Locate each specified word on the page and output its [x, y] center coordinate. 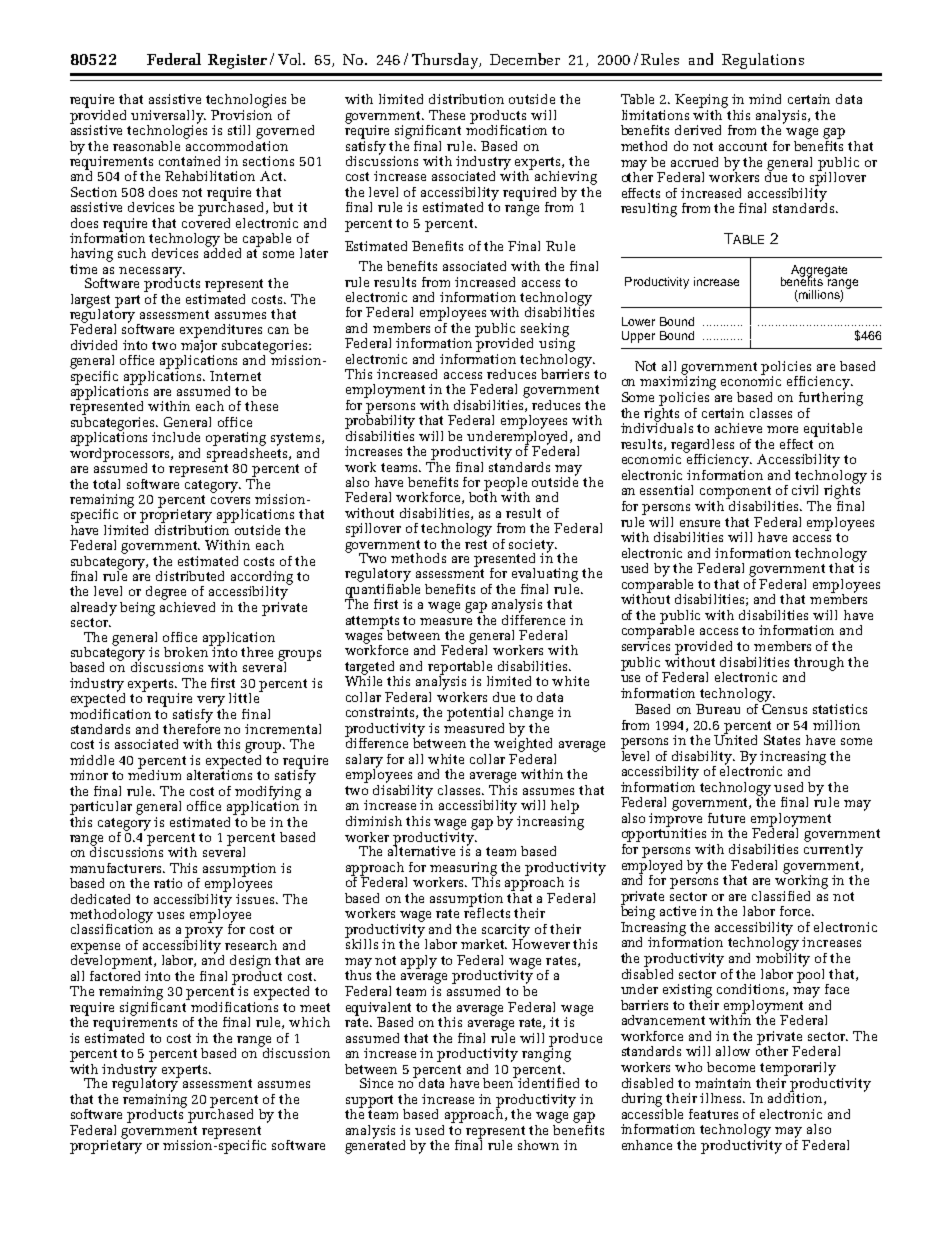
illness [722, 1098]
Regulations [763, 61]
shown [538, 1145]
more [782, 429]
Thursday [446, 61]
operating [236, 439]
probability [380, 420]
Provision [241, 113]
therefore [191, 727]
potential [475, 714]
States [782, 740]
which [309, 1022]
